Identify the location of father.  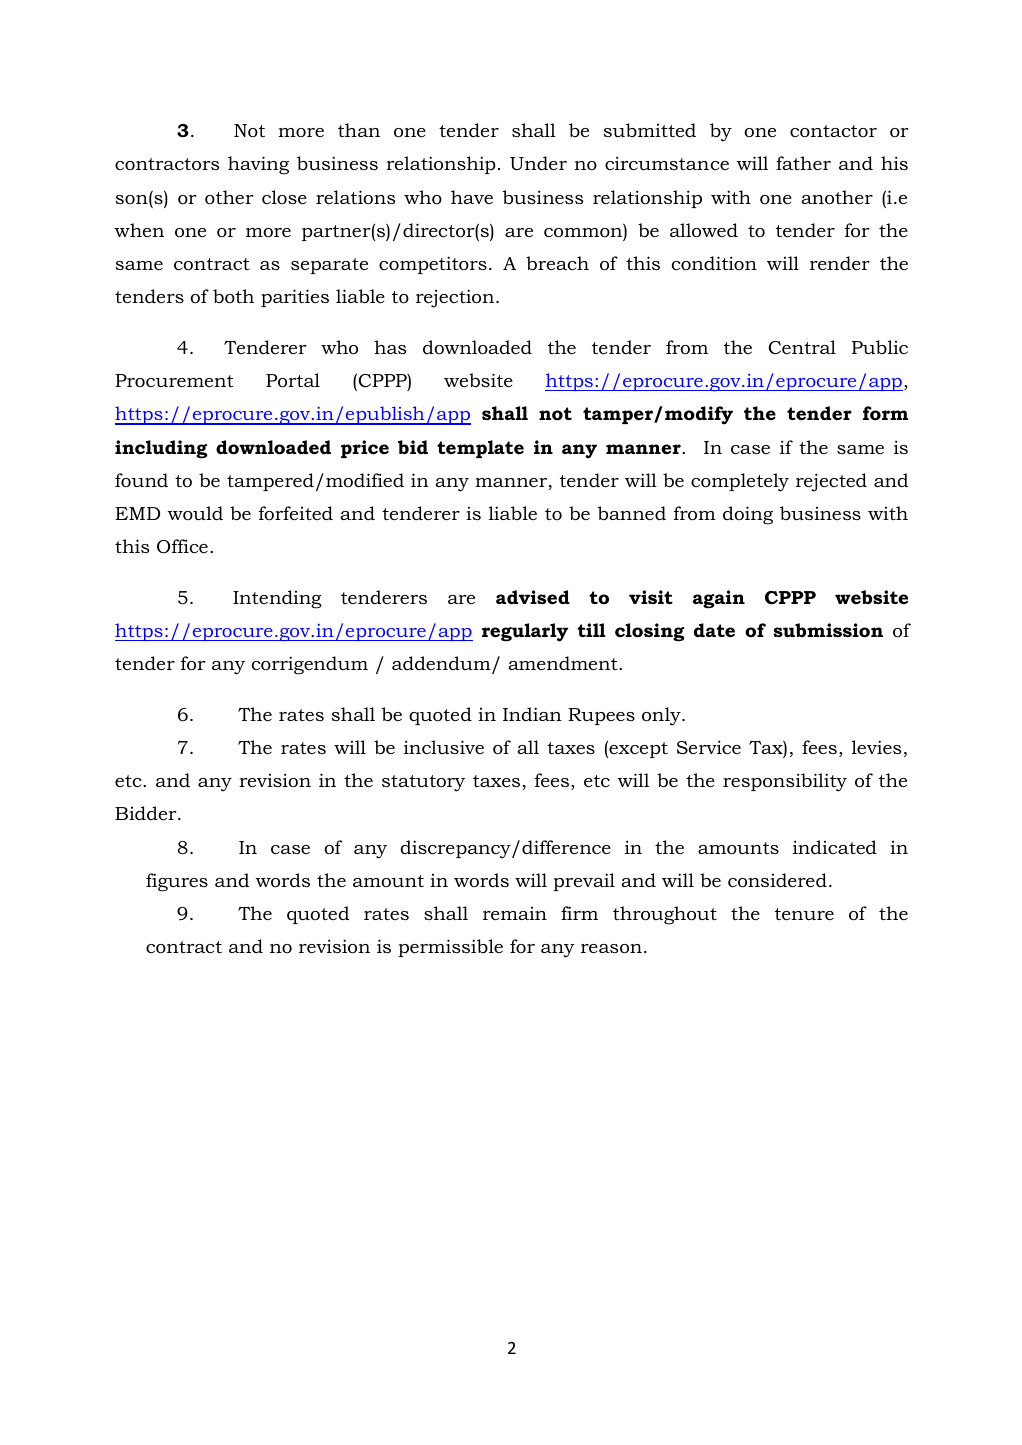
(803, 163).
